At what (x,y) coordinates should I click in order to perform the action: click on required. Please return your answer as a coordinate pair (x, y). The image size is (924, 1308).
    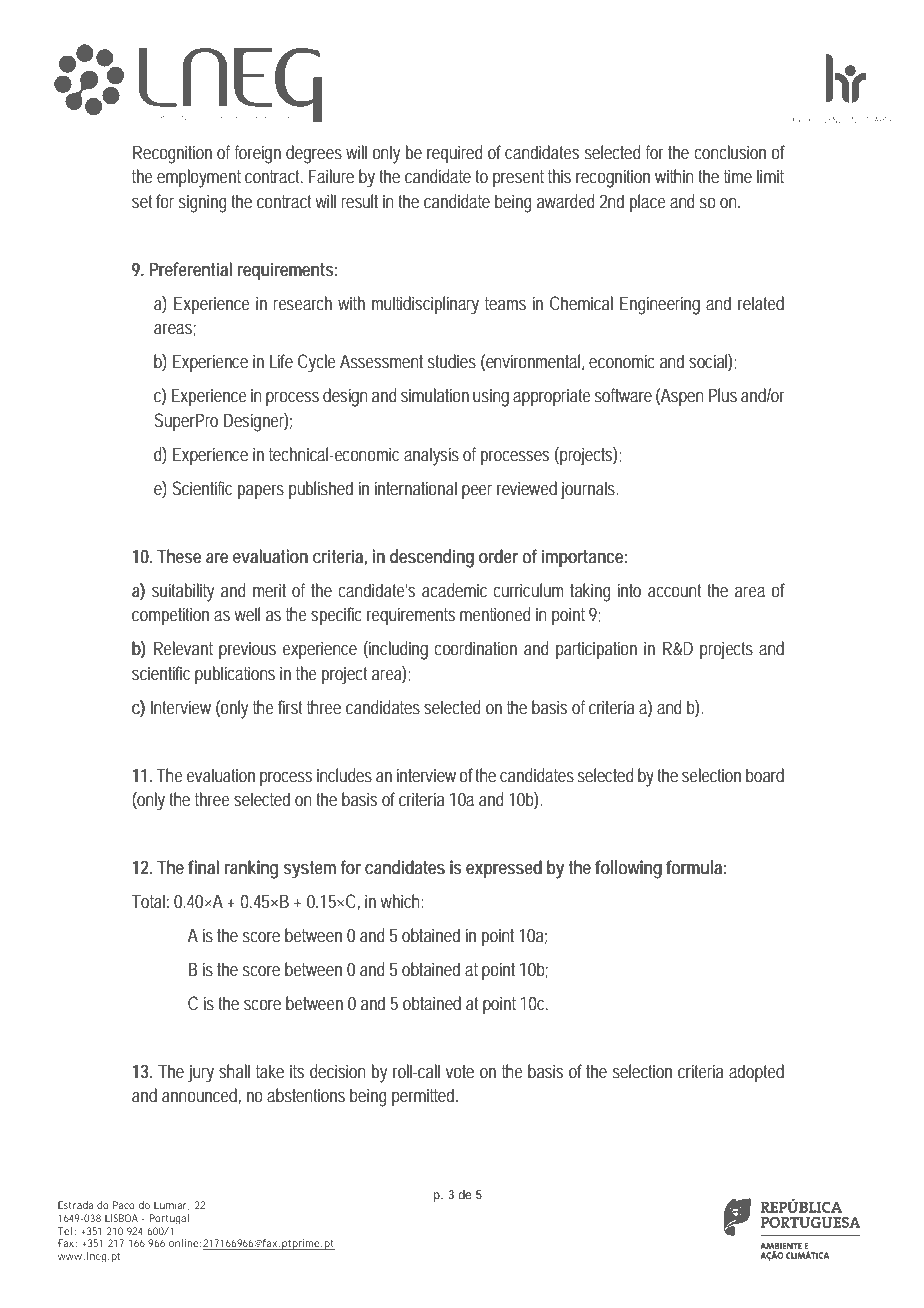
    Looking at the image, I should click on (455, 154).
